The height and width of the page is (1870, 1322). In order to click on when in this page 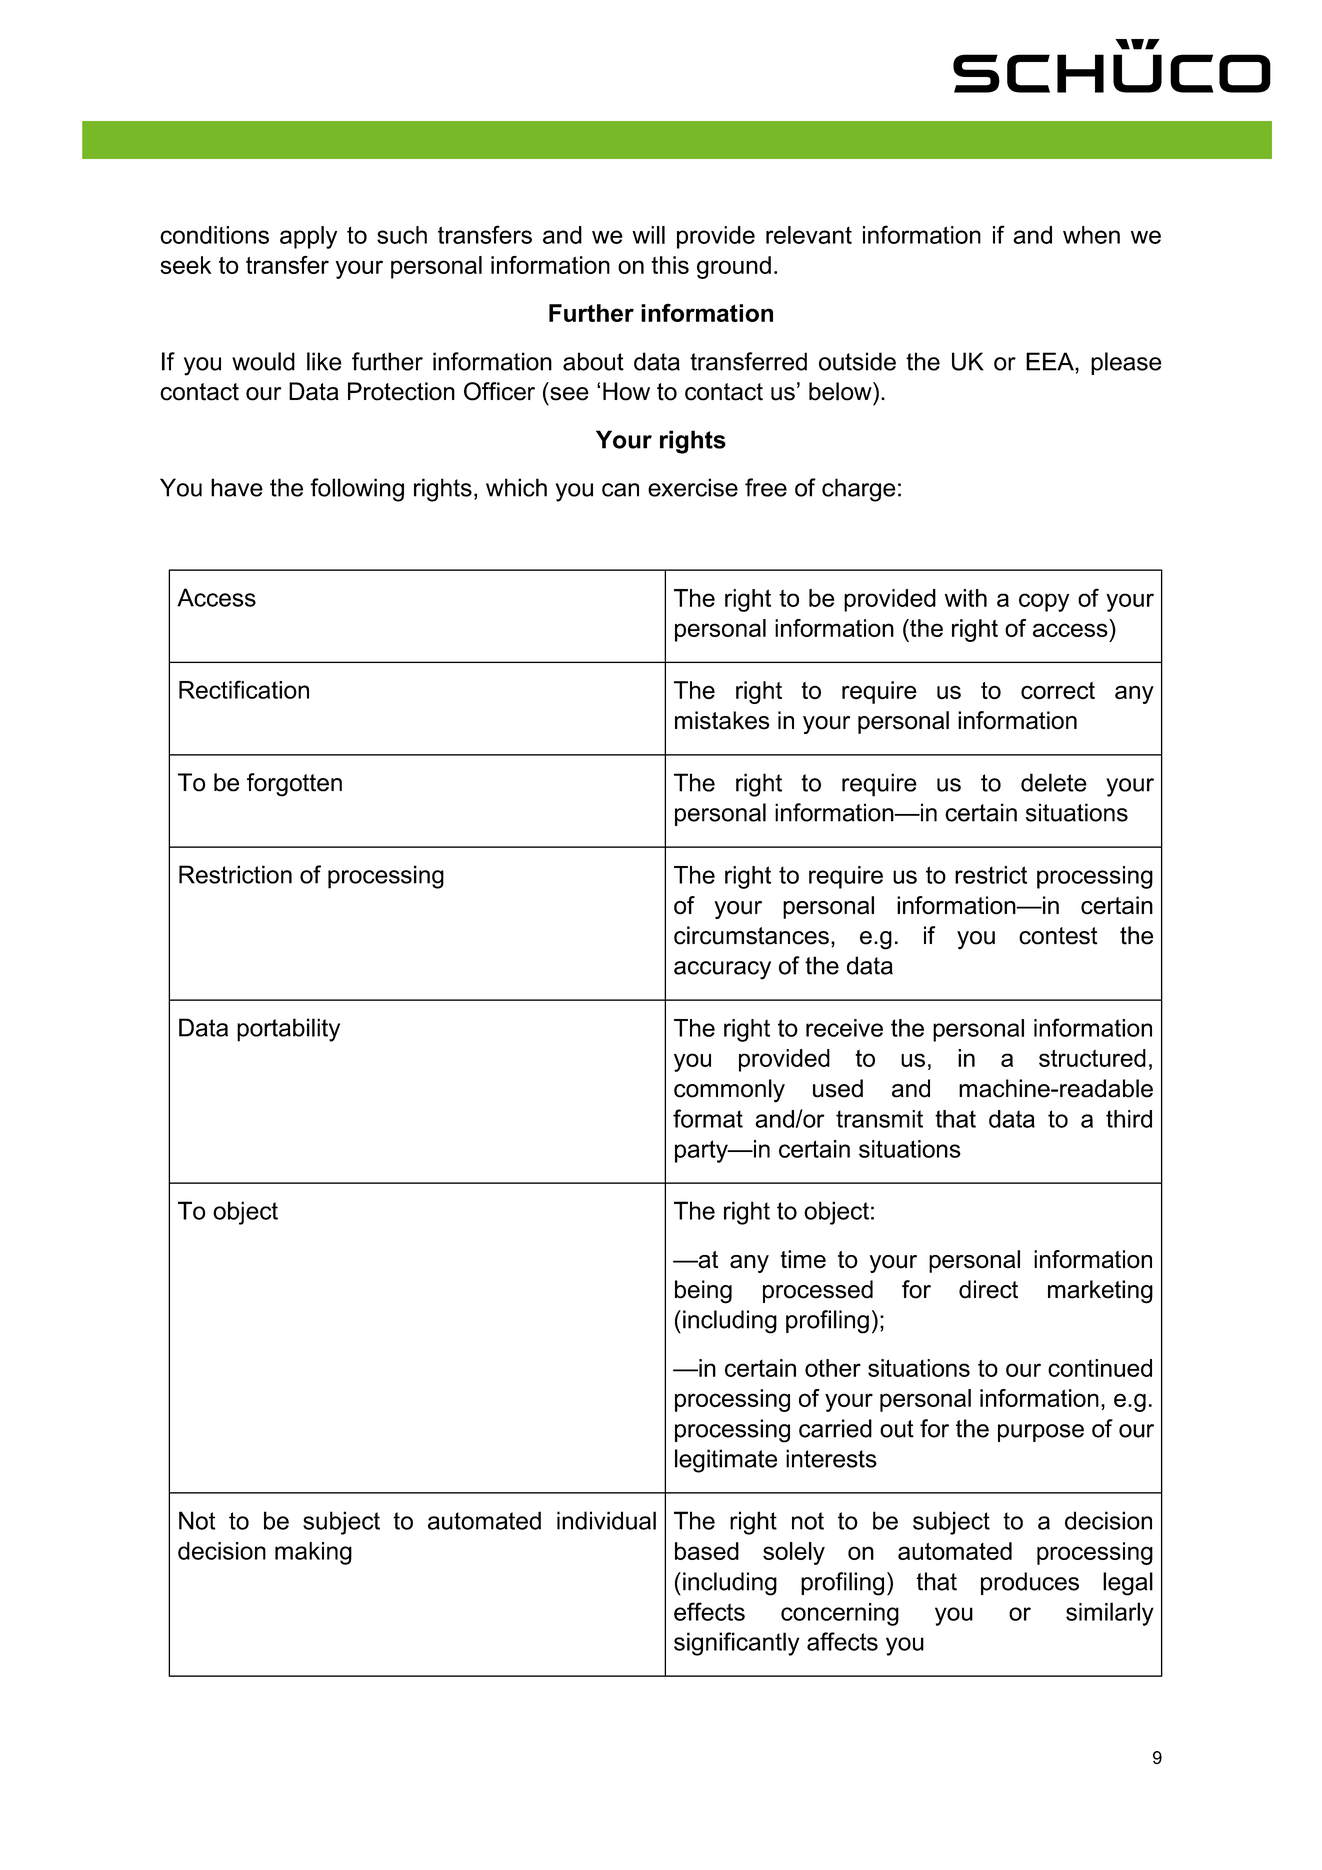, I will do `click(1091, 235)`.
